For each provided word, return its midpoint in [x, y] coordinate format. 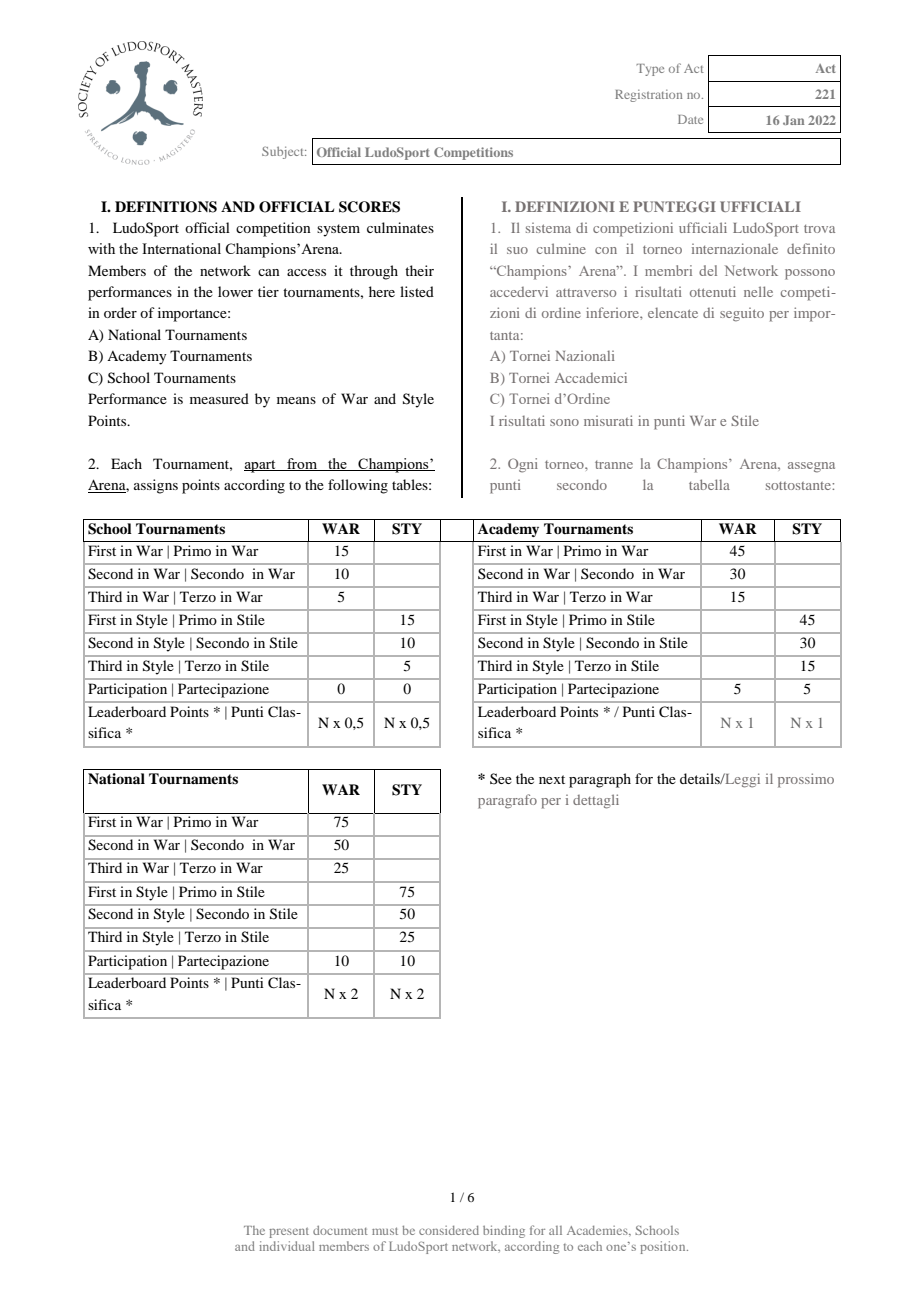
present [289, 1232]
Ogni [523, 465]
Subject [284, 152]
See [501, 778]
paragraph [600, 780]
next [552, 779]
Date [690, 119]
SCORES [369, 207]
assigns [156, 486]
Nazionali [585, 355]
